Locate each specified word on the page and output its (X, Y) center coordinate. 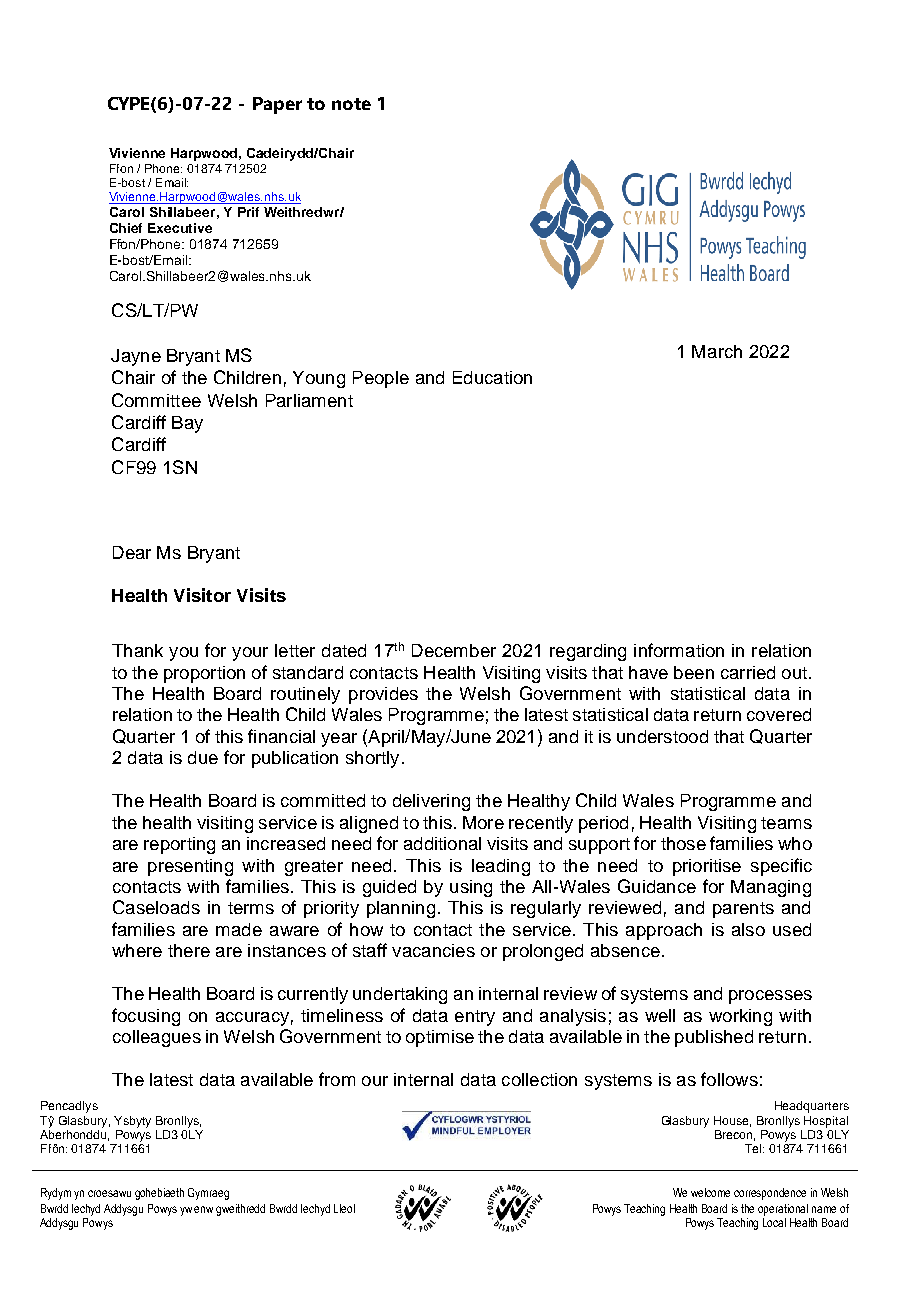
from (337, 1079)
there (189, 950)
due (203, 757)
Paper (277, 105)
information (679, 650)
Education (492, 377)
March (717, 351)
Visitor (202, 595)
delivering (431, 802)
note (351, 104)
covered (779, 714)
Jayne (136, 357)
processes (770, 997)
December (454, 650)
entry (475, 1018)
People (381, 379)
